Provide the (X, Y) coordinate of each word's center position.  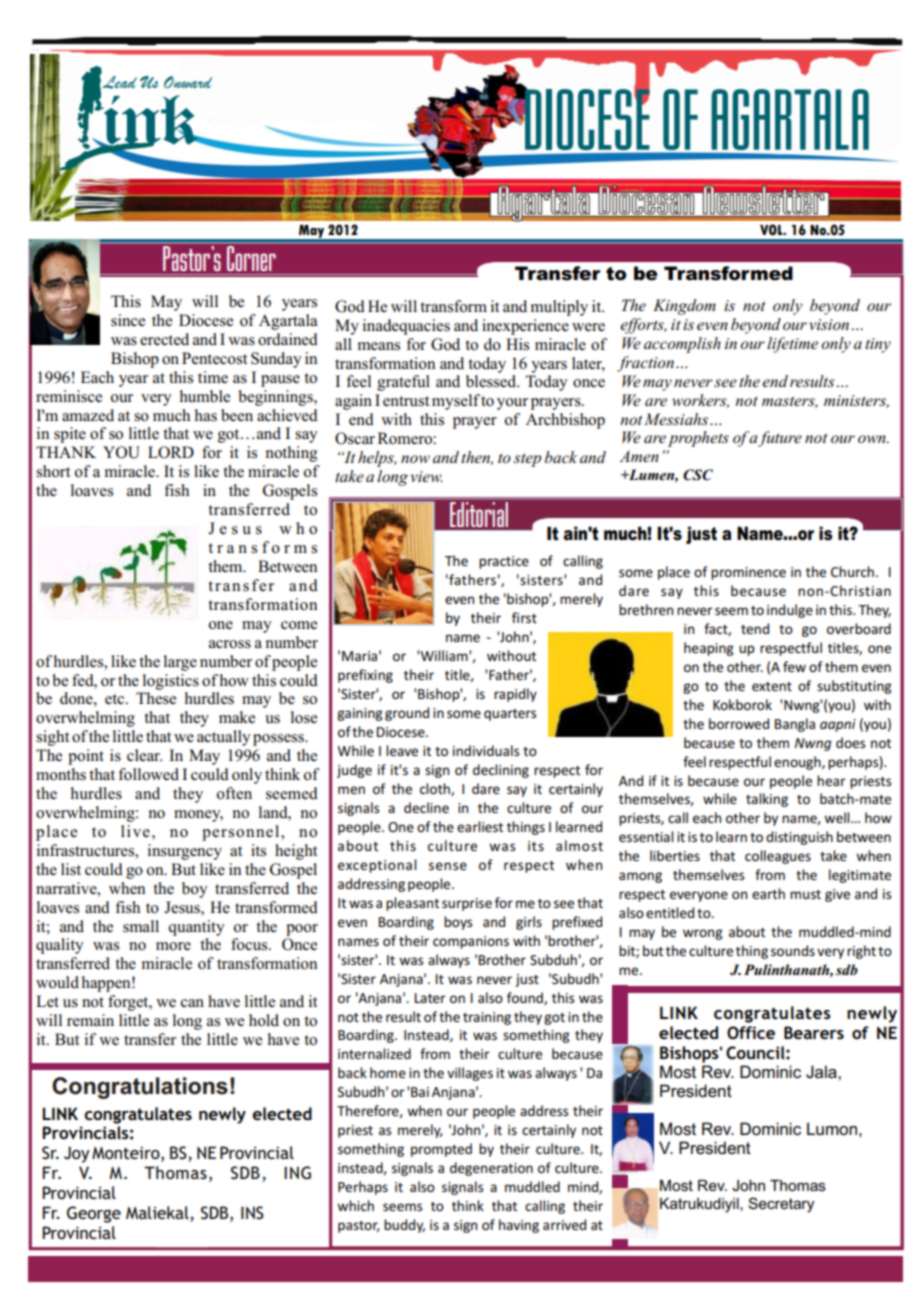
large (180, 663)
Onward (188, 82)
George (94, 1214)
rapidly (515, 695)
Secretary (781, 1205)
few (794, 666)
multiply (559, 308)
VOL (772, 230)
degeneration (491, 1169)
